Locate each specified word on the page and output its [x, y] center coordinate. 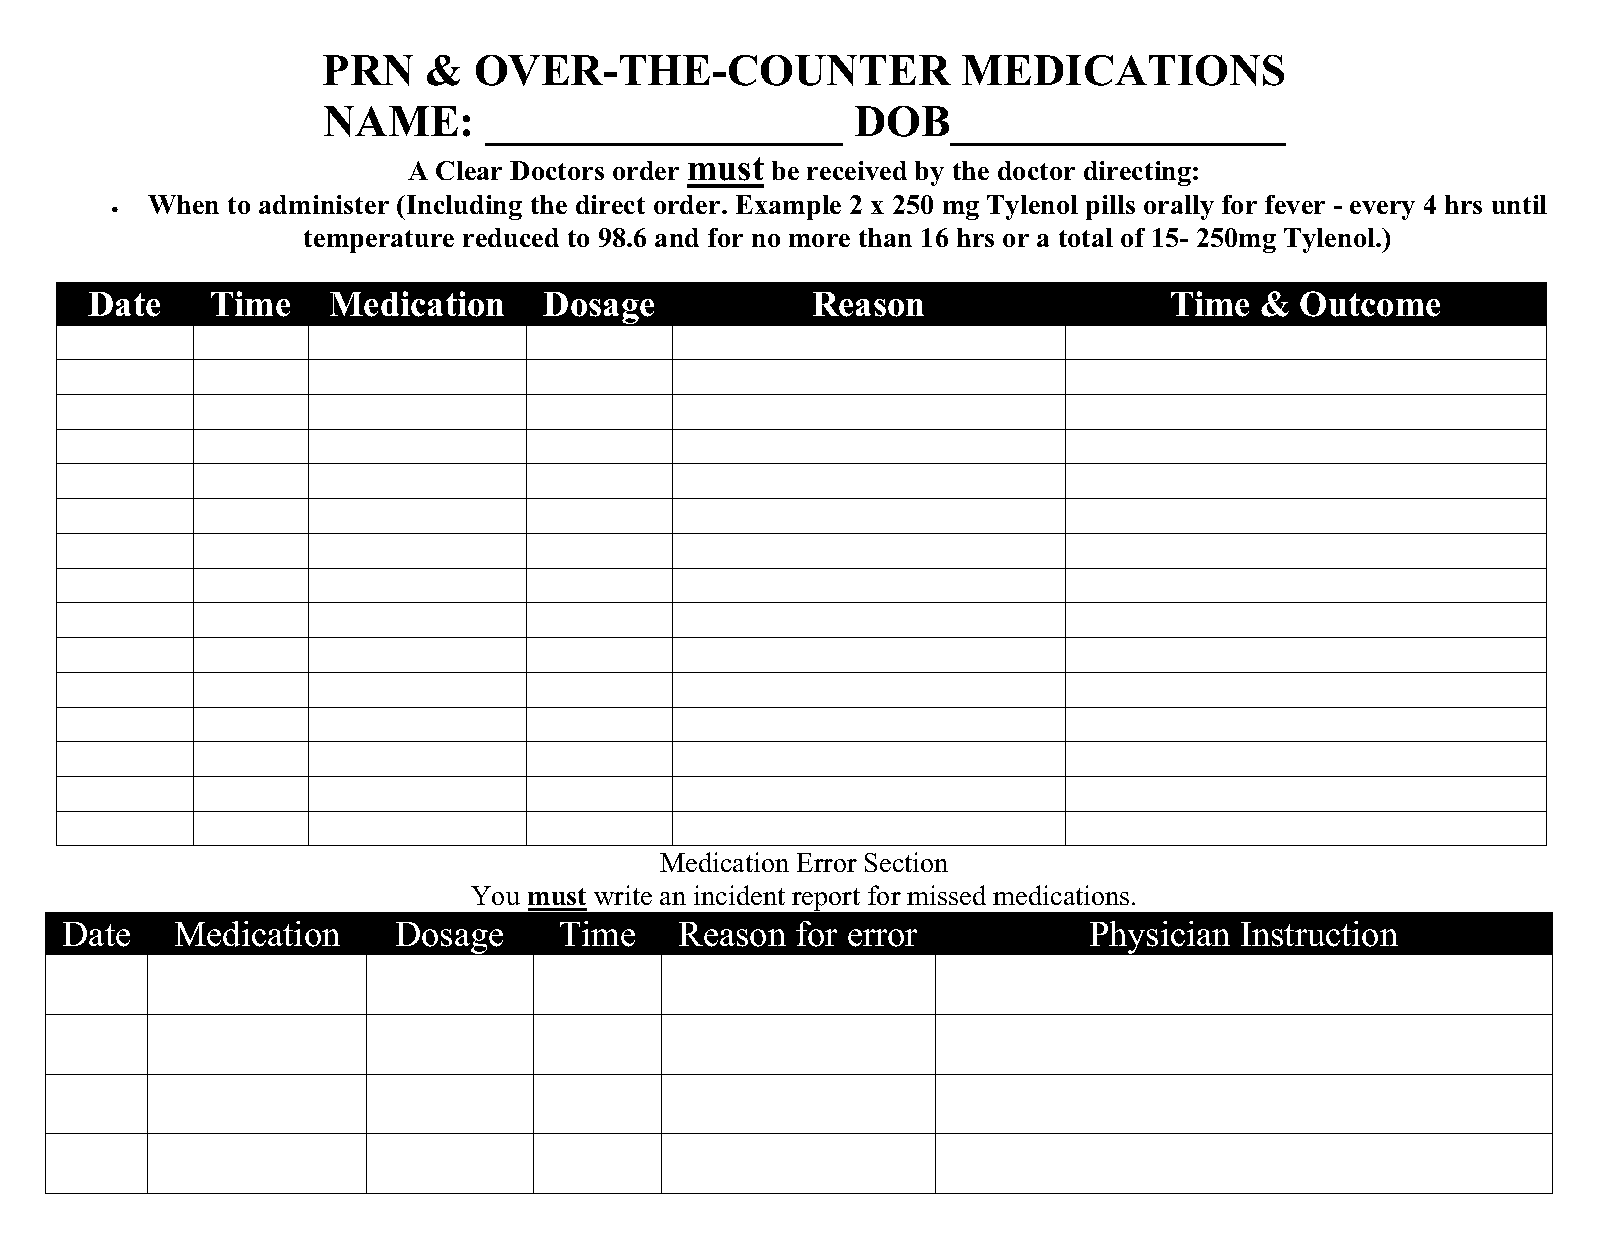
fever [1295, 204]
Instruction [1319, 934]
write [623, 895]
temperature [379, 241]
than [885, 237]
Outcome [1370, 304]
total [1086, 237]
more [819, 240]
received [857, 170]
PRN [368, 70]
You [495, 895]
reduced [511, 237]
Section [906, 862]
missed [946, 895]
